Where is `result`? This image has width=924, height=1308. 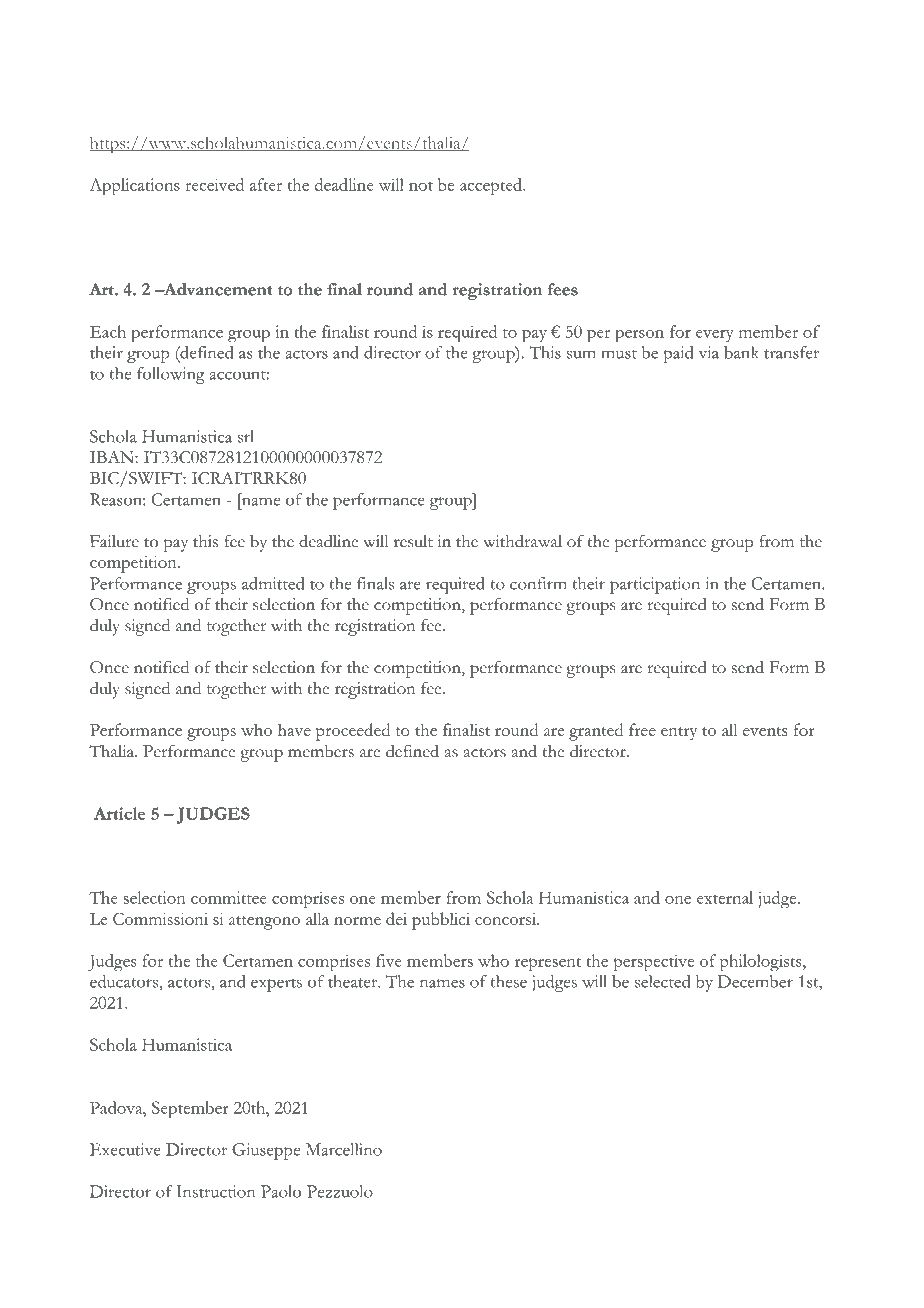
result is located at coordinates (413, 541).
